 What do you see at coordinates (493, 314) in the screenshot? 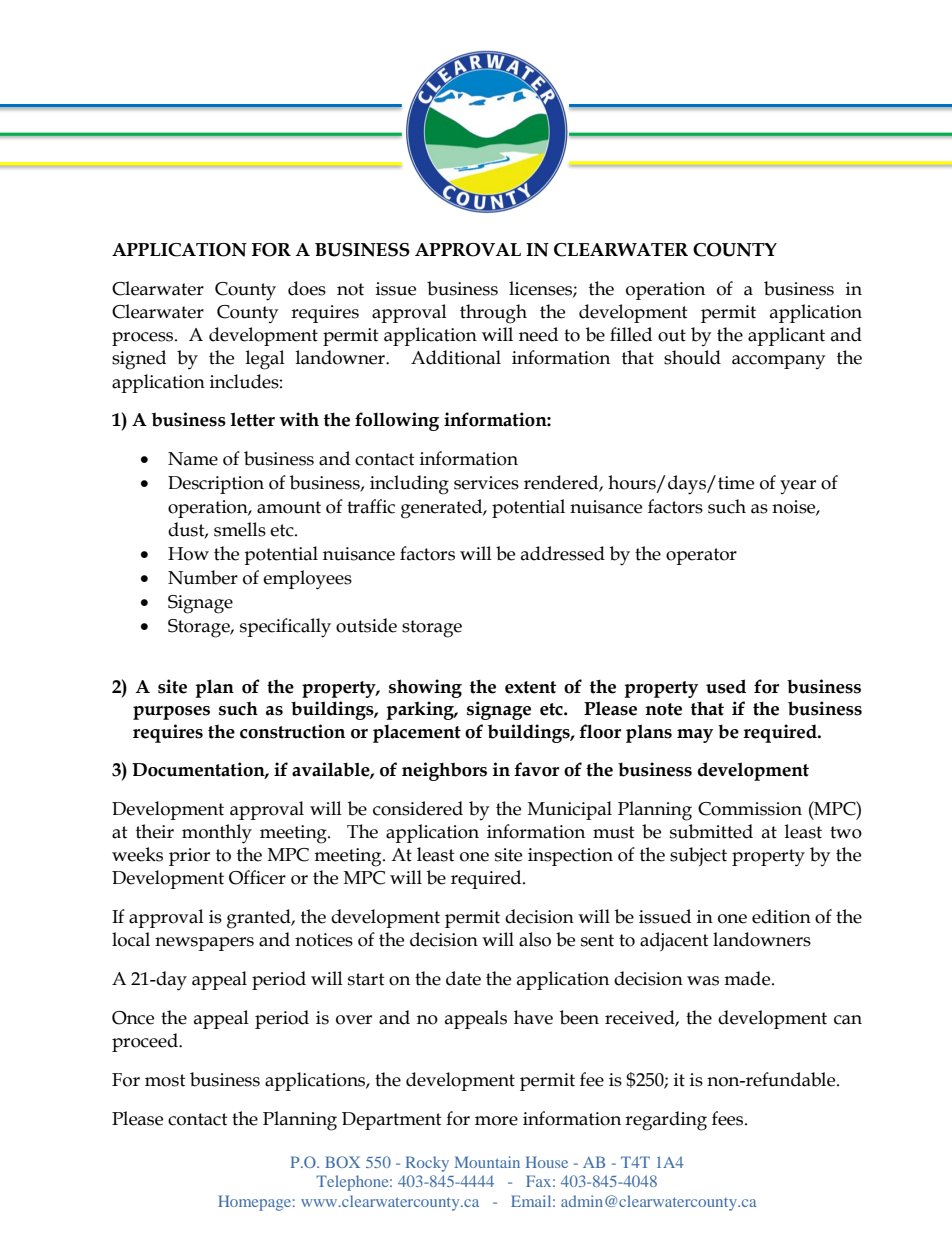
I see `through` at bounding box center [493, 314].
